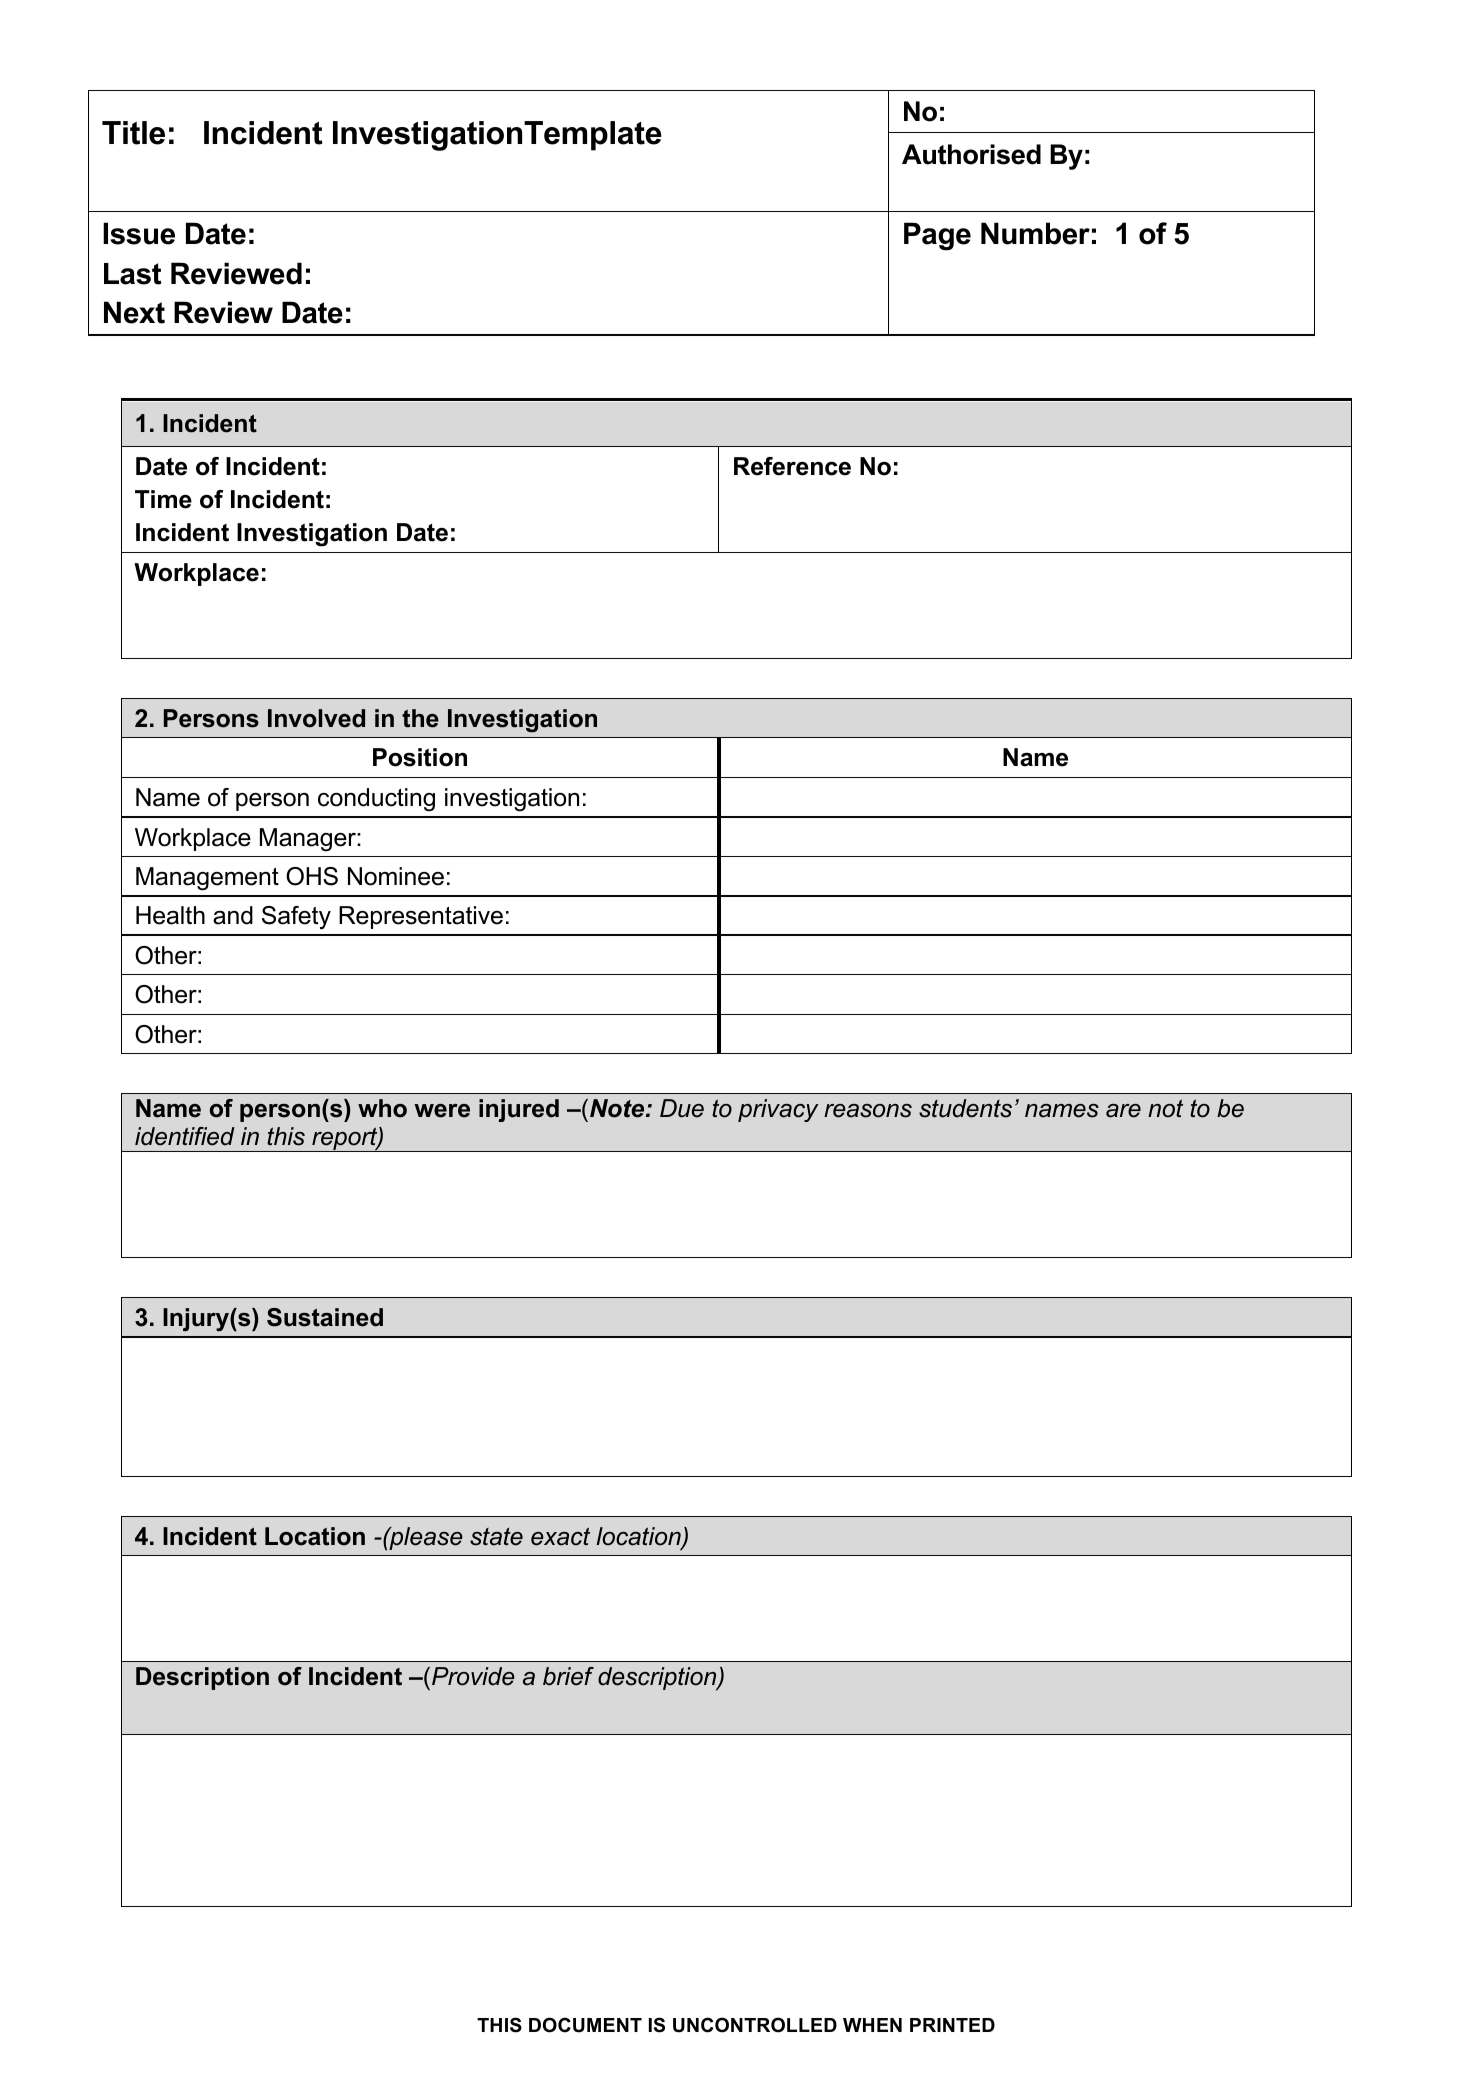 This page has width=1471, height=2080. Describe the element at coordinates (139, 233) in the page. I see `Issue` at that location.
